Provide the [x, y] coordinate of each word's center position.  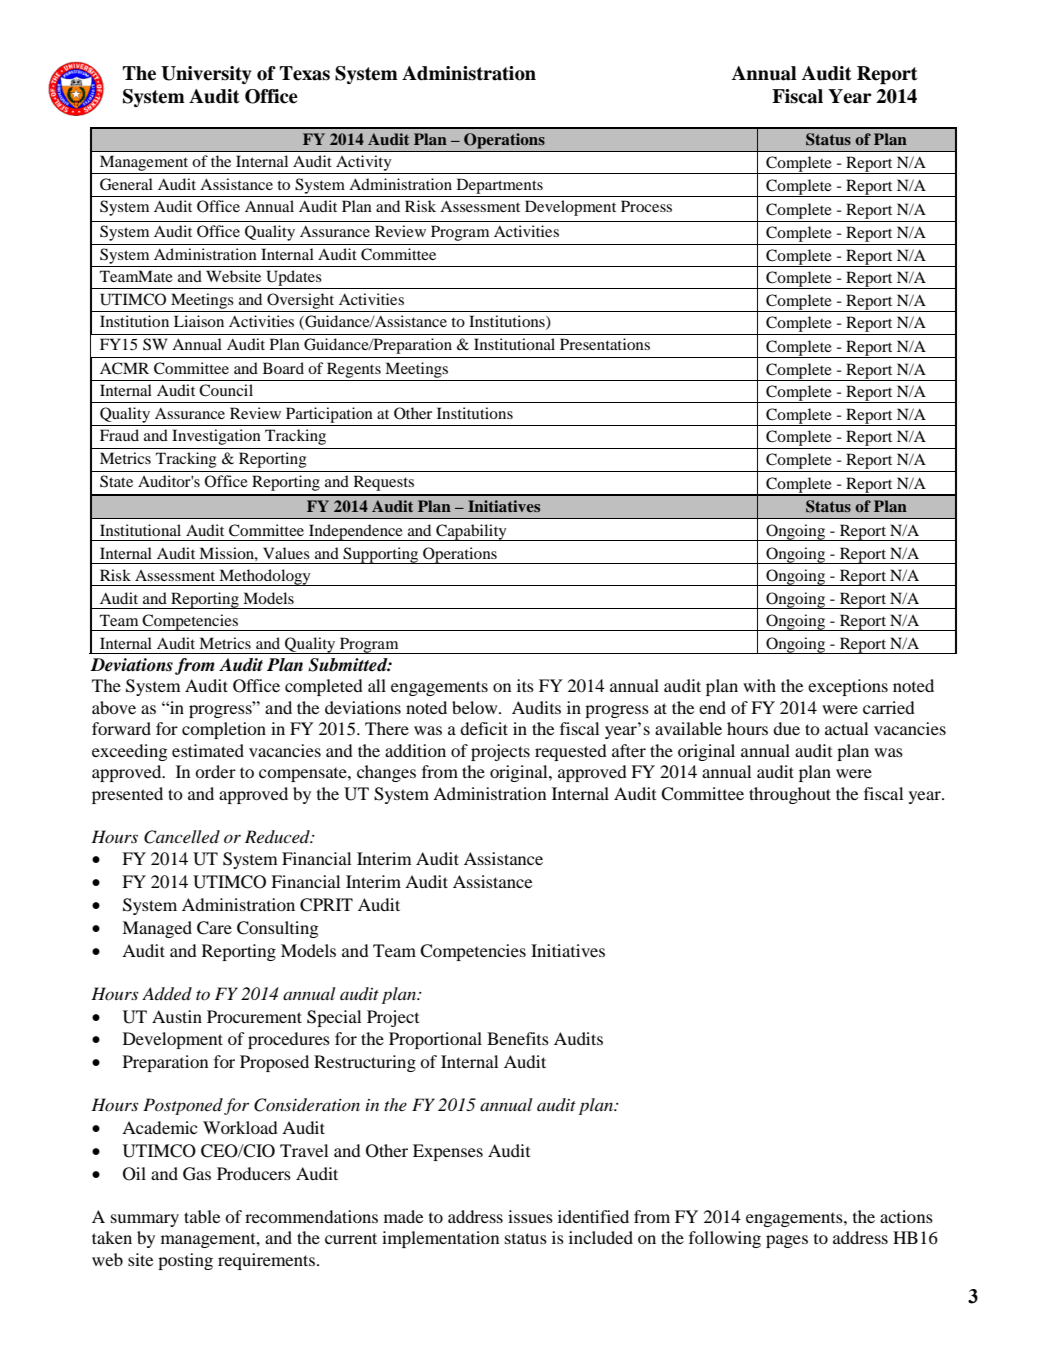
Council [226, 390]
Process [646, 206]
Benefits [518, 1038]
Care [214, 928]
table [202, 1216]
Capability [471, 532]
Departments [500, 186]
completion [224, 730]
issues [530, 1216]
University [206, 75]
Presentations [605, 344]
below [476, 707]
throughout [790, 795]
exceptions [848, 687]
